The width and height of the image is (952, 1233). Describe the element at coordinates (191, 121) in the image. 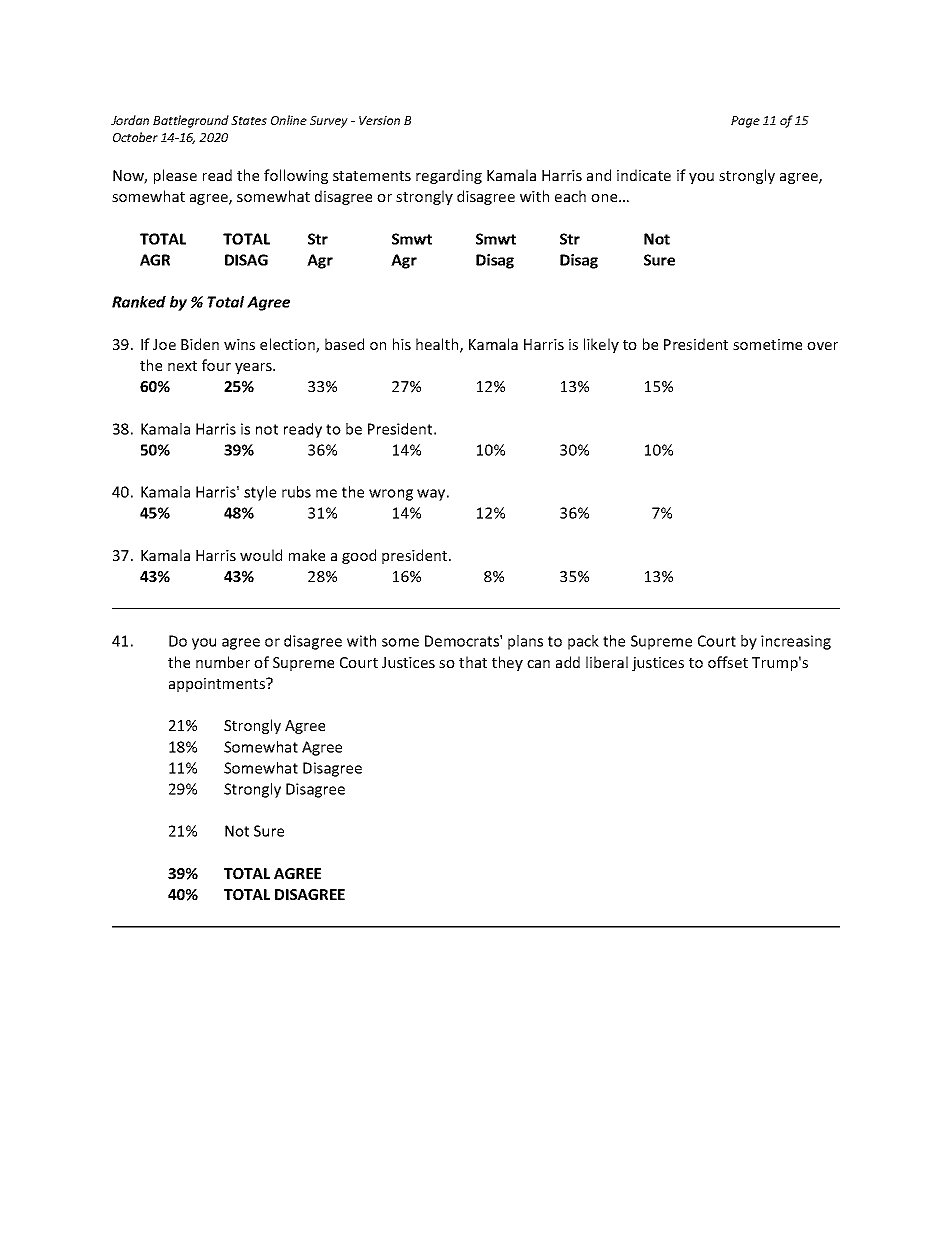

I see `Battleground` at that location.
